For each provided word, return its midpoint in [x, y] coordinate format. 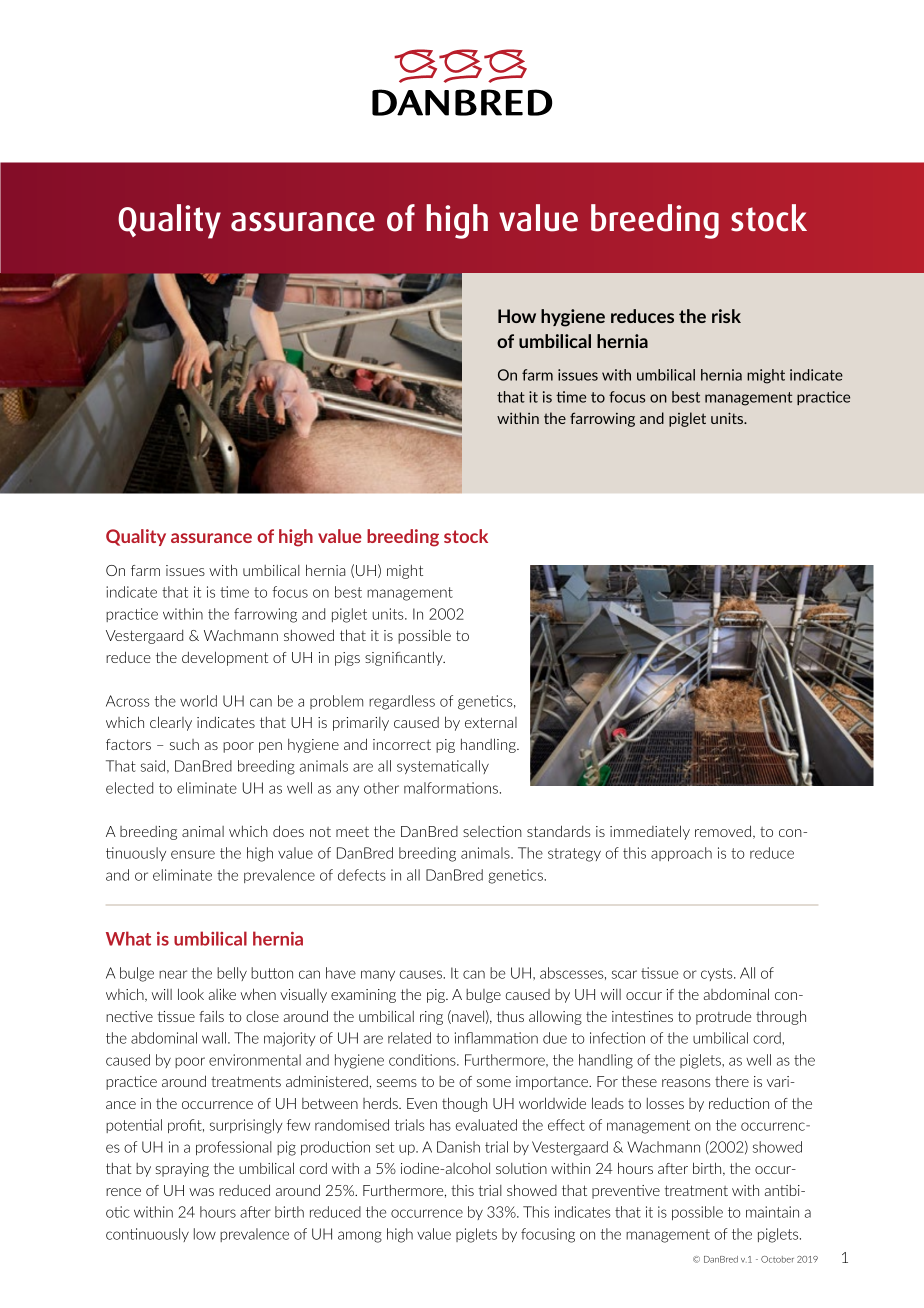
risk [726, 316]
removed [724, 832]
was [201, 1192]
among [360, 1237]
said [153, 766]
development [225, 658]
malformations [451, 788]
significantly [405, 658]
